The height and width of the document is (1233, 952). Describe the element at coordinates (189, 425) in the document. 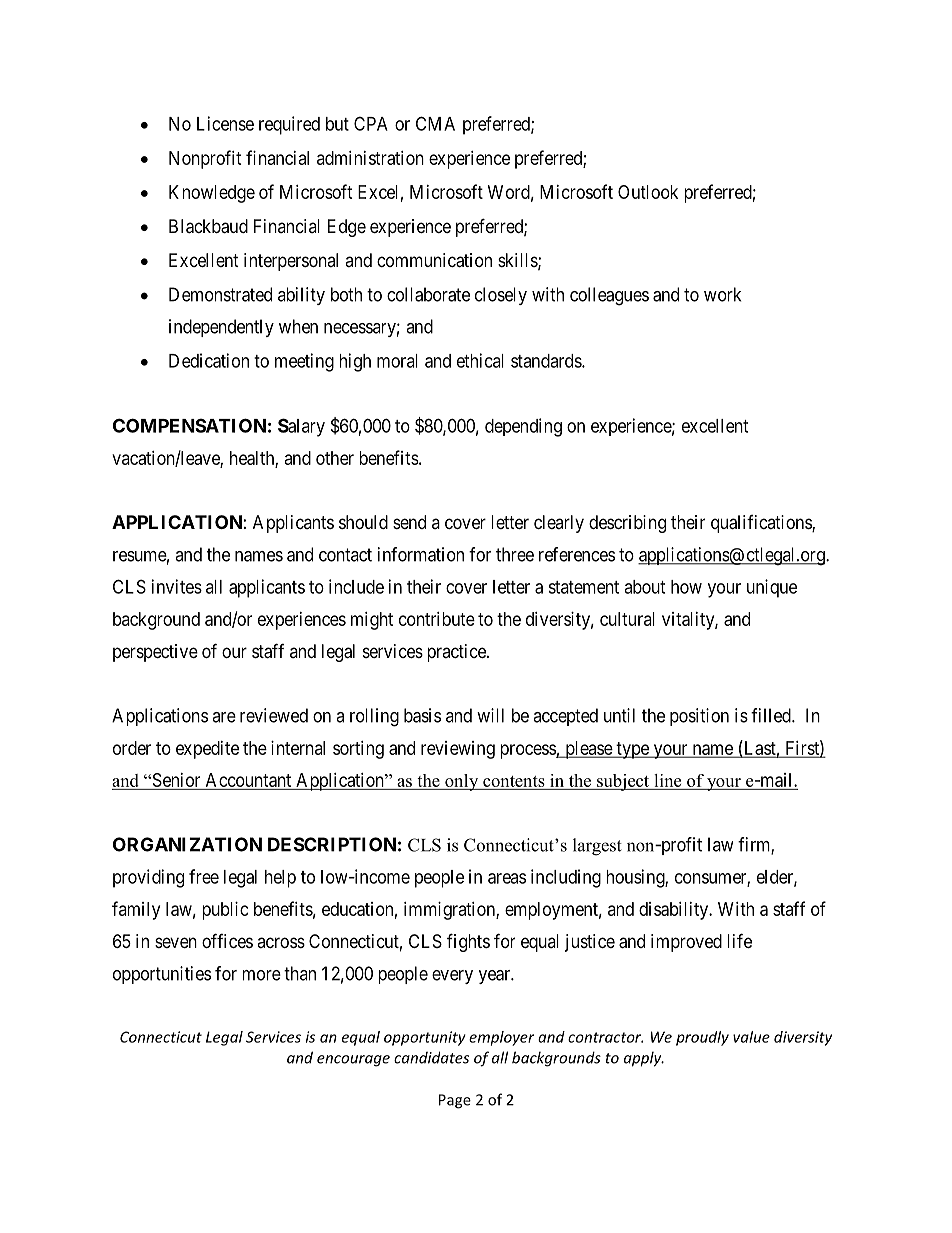

I see `COMPENSATION` at that location.
